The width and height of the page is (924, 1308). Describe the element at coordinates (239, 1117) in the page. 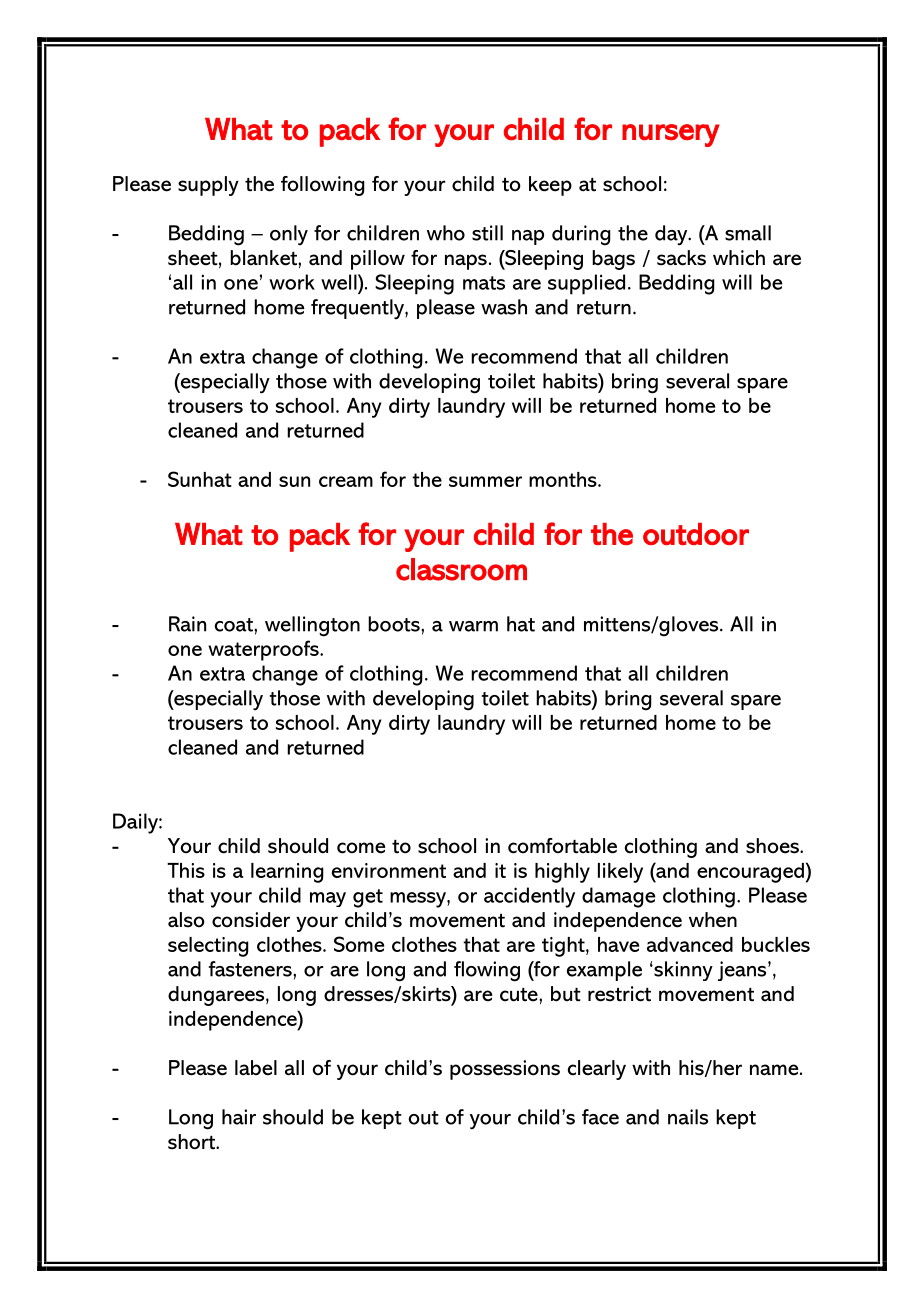

I see `hair` at that location.
